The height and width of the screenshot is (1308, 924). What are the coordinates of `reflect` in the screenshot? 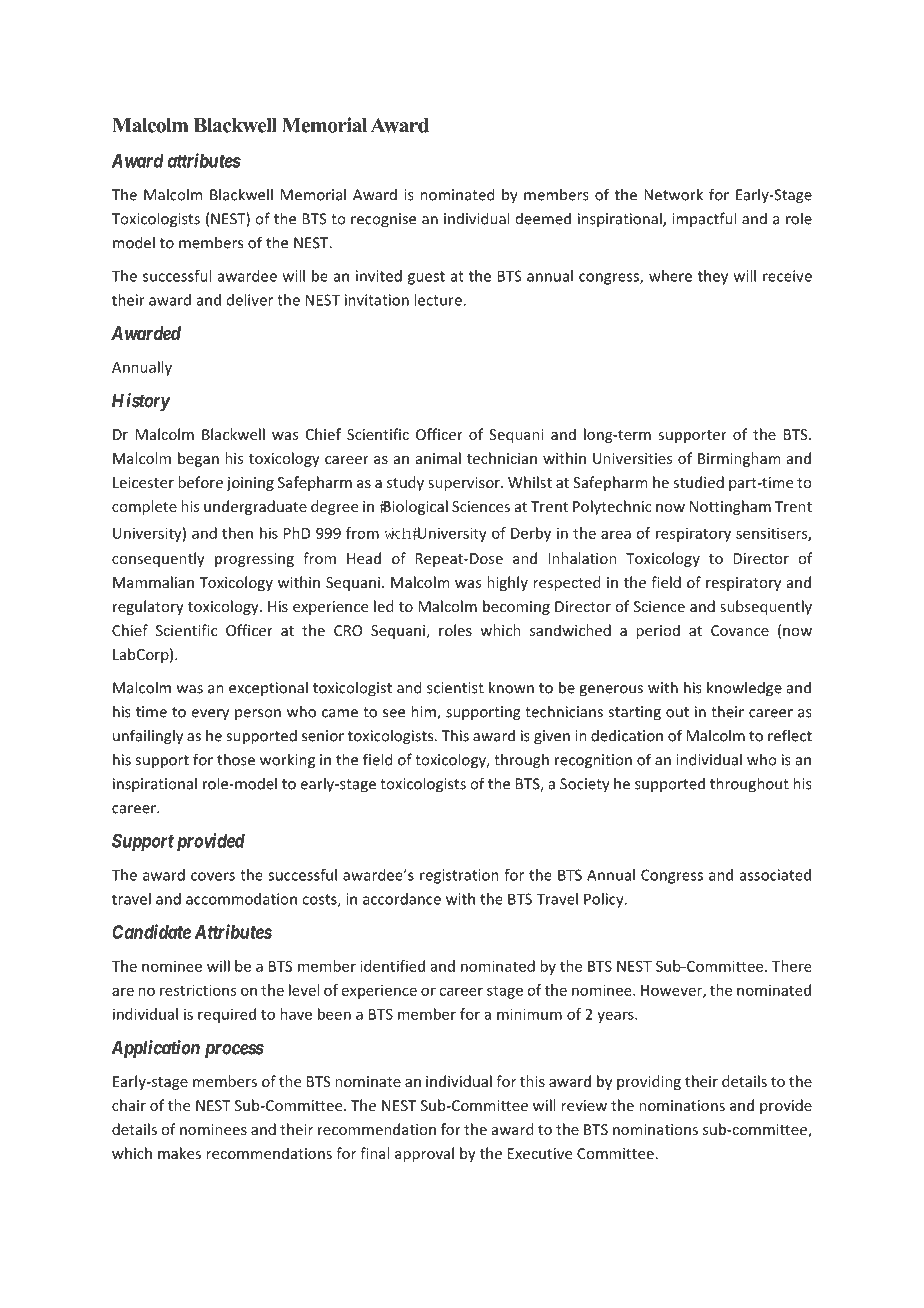 It's located at (790, 735).
